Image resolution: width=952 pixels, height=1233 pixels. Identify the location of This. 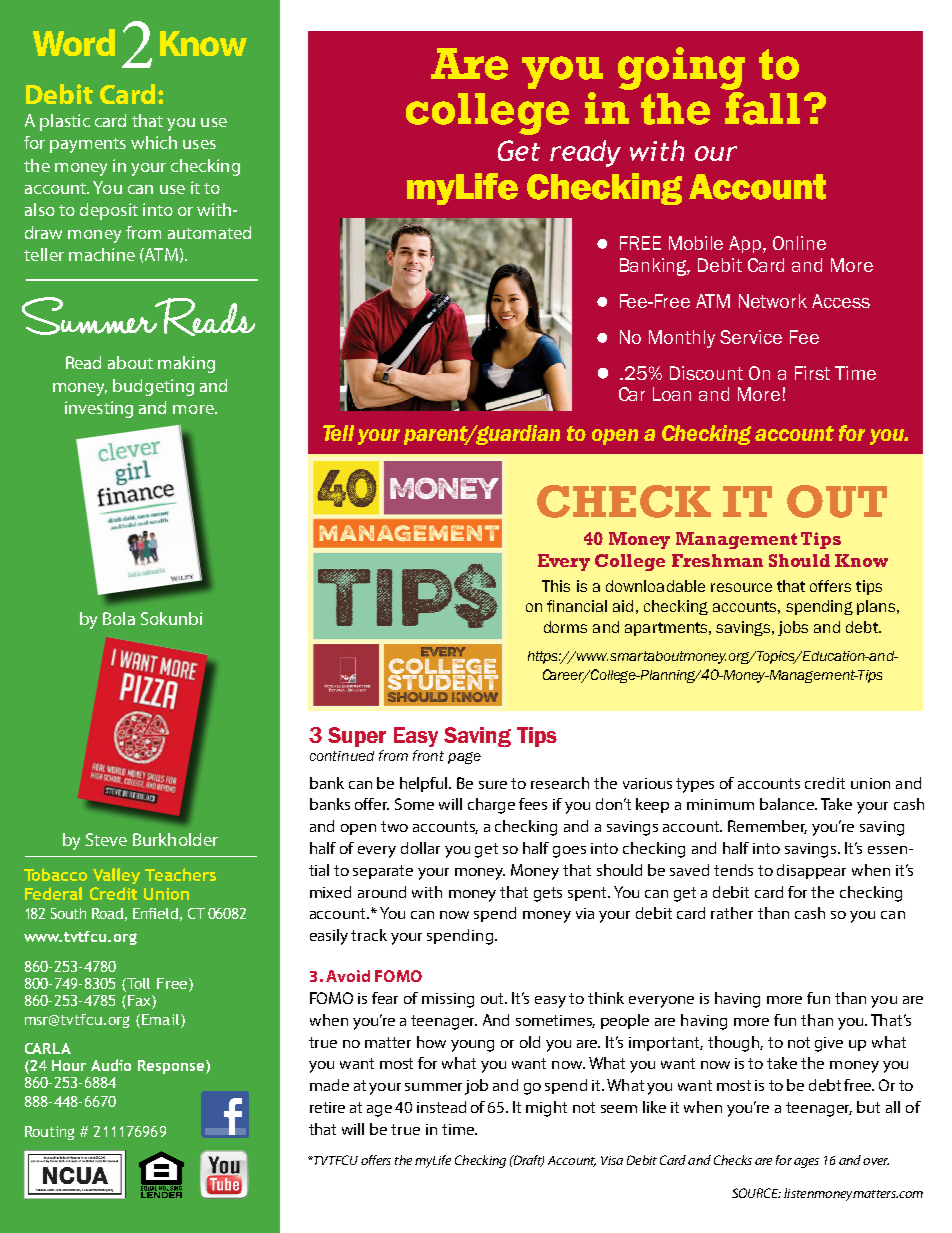
(556, 586).
